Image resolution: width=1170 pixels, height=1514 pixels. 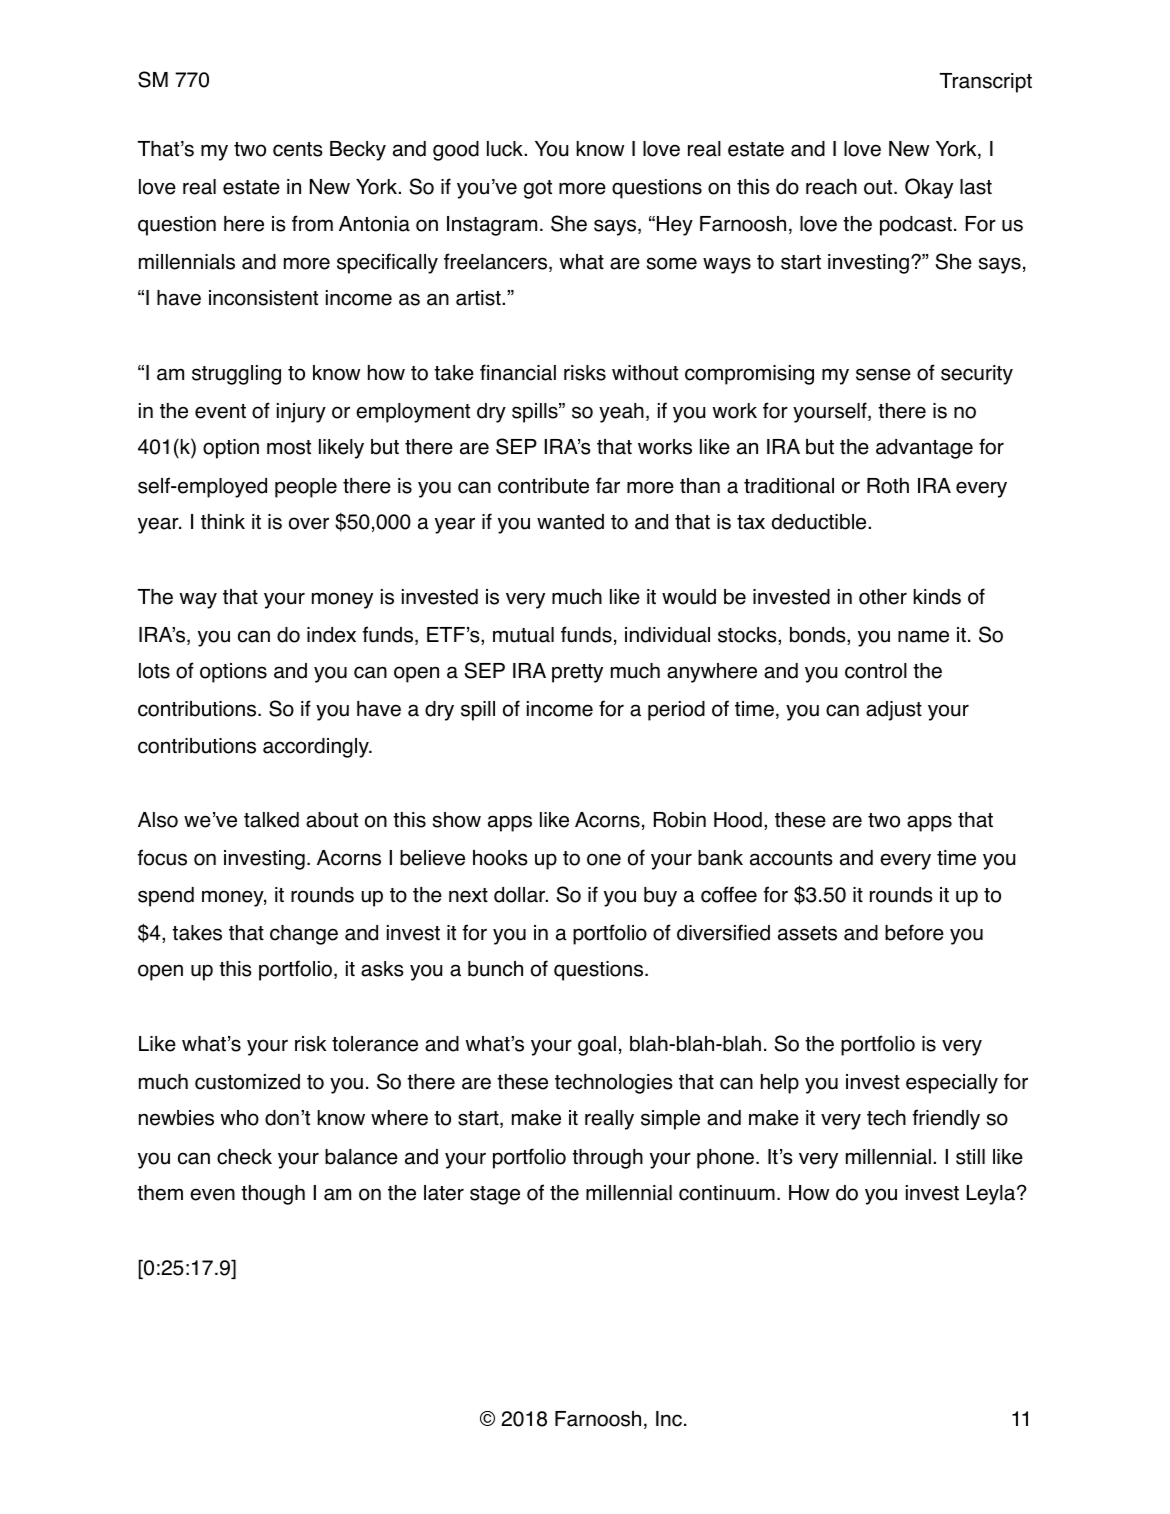 I want to click on index, so click(x=331, y=635).
